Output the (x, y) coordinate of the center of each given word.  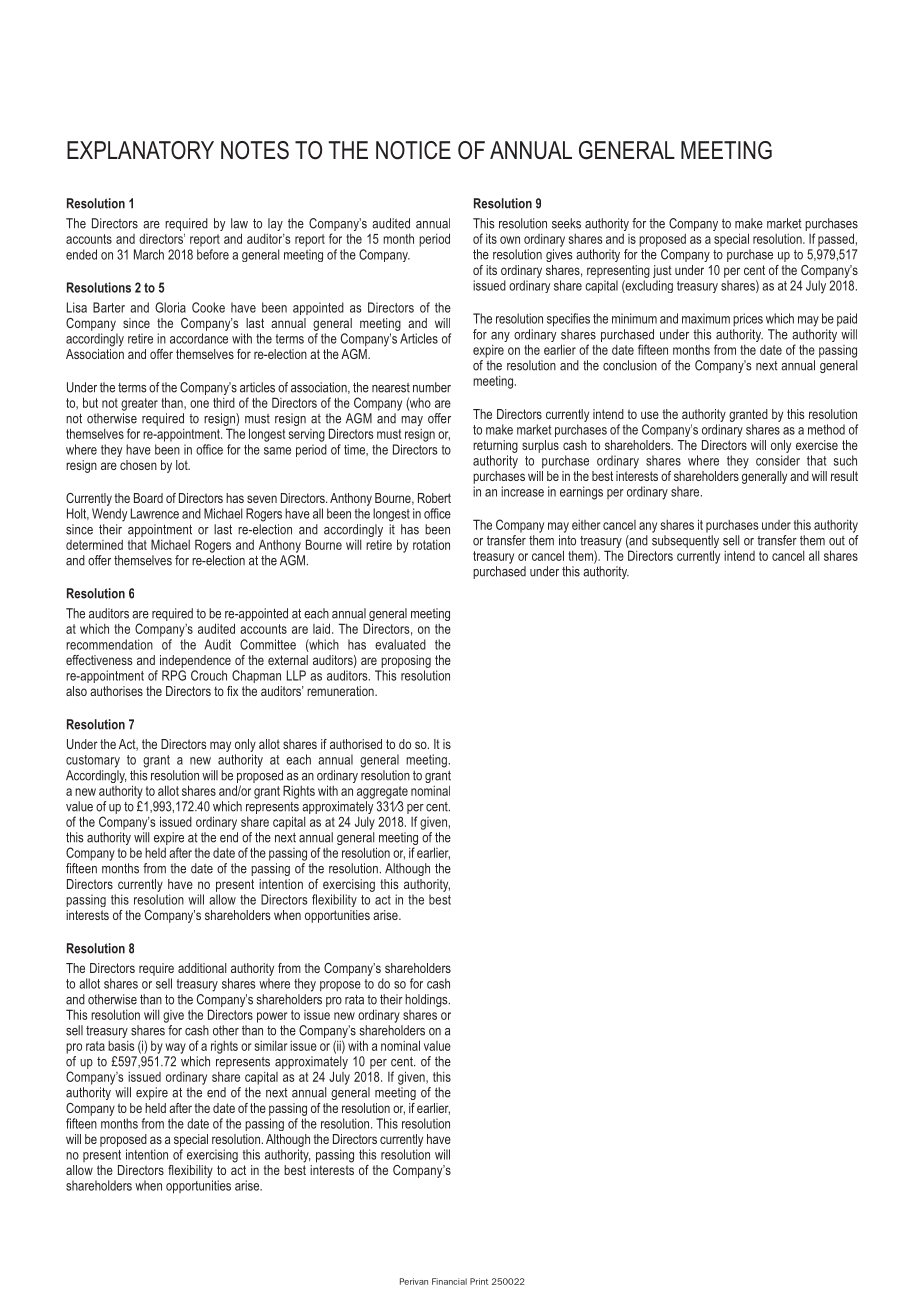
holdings (427, 1000)
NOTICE (413, 150)
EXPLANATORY (140, 150)
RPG (174, 675)
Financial (449, 1281)
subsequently (685, 543)
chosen (138, 465)
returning (495, 446)
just (662, 271)
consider (778, 460)
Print (479, 1281)
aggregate (382, 792)
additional (202, 968)
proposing (406, 661)
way (175, 1048)
